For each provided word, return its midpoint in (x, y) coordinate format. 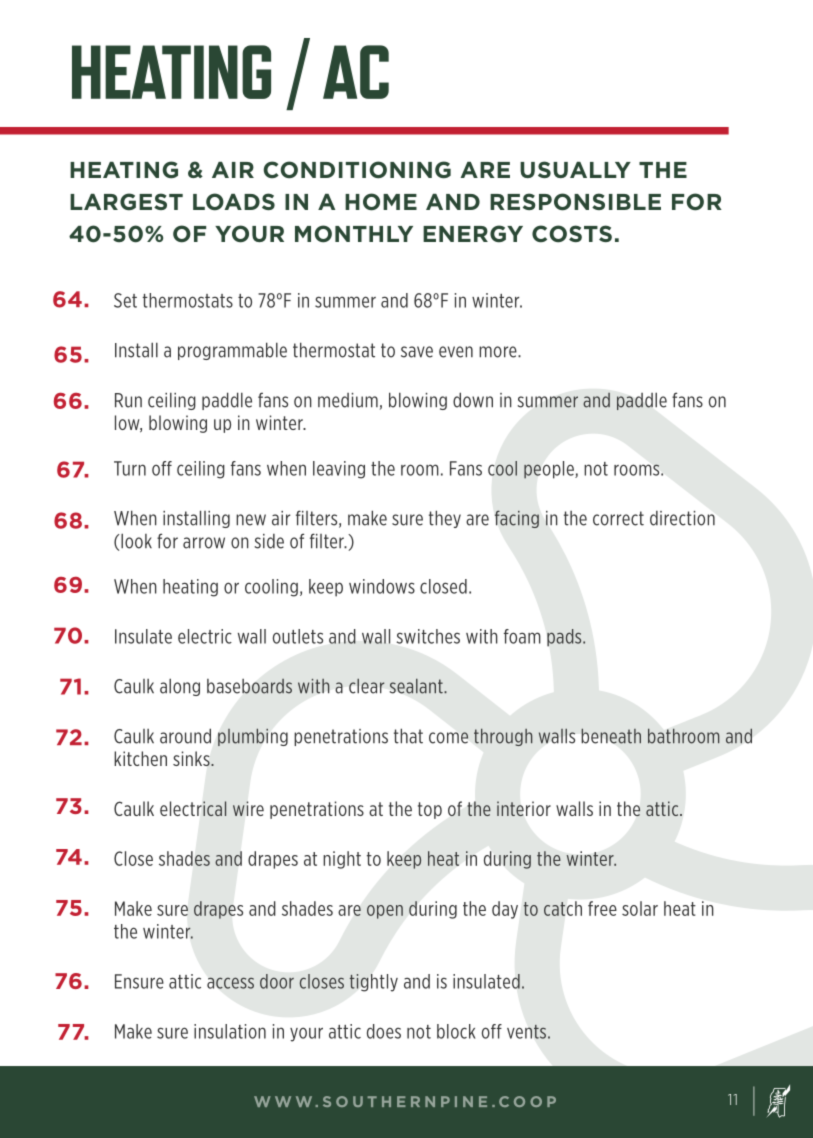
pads (565, 637)
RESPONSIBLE (575, 202)
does (384, 1031)
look (136, 541)
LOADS (234, 202)
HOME (381, 202)
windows (382, 586)
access (230, 983)
